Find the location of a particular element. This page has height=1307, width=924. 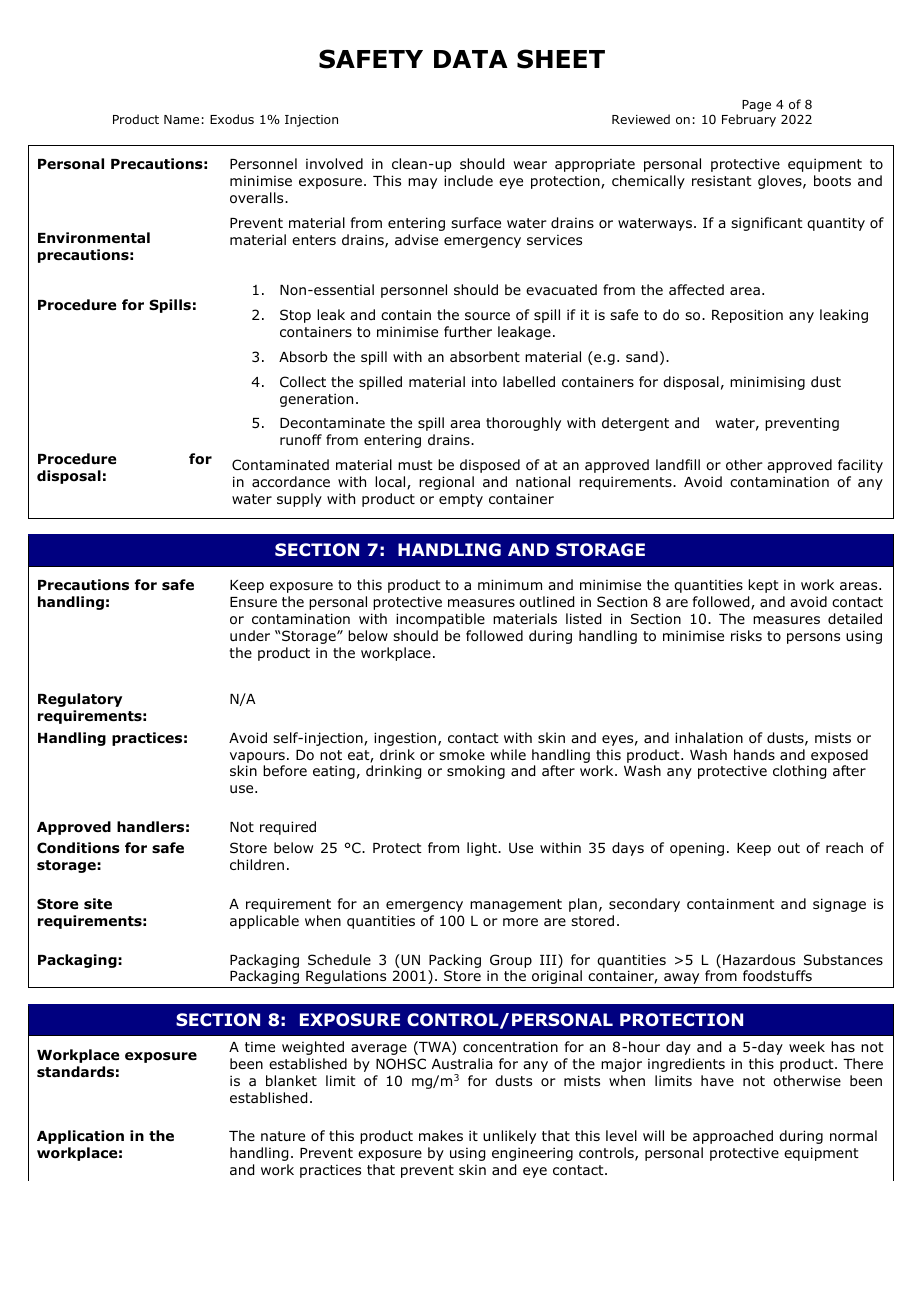

DATA is located at coordinates (471, 59).
